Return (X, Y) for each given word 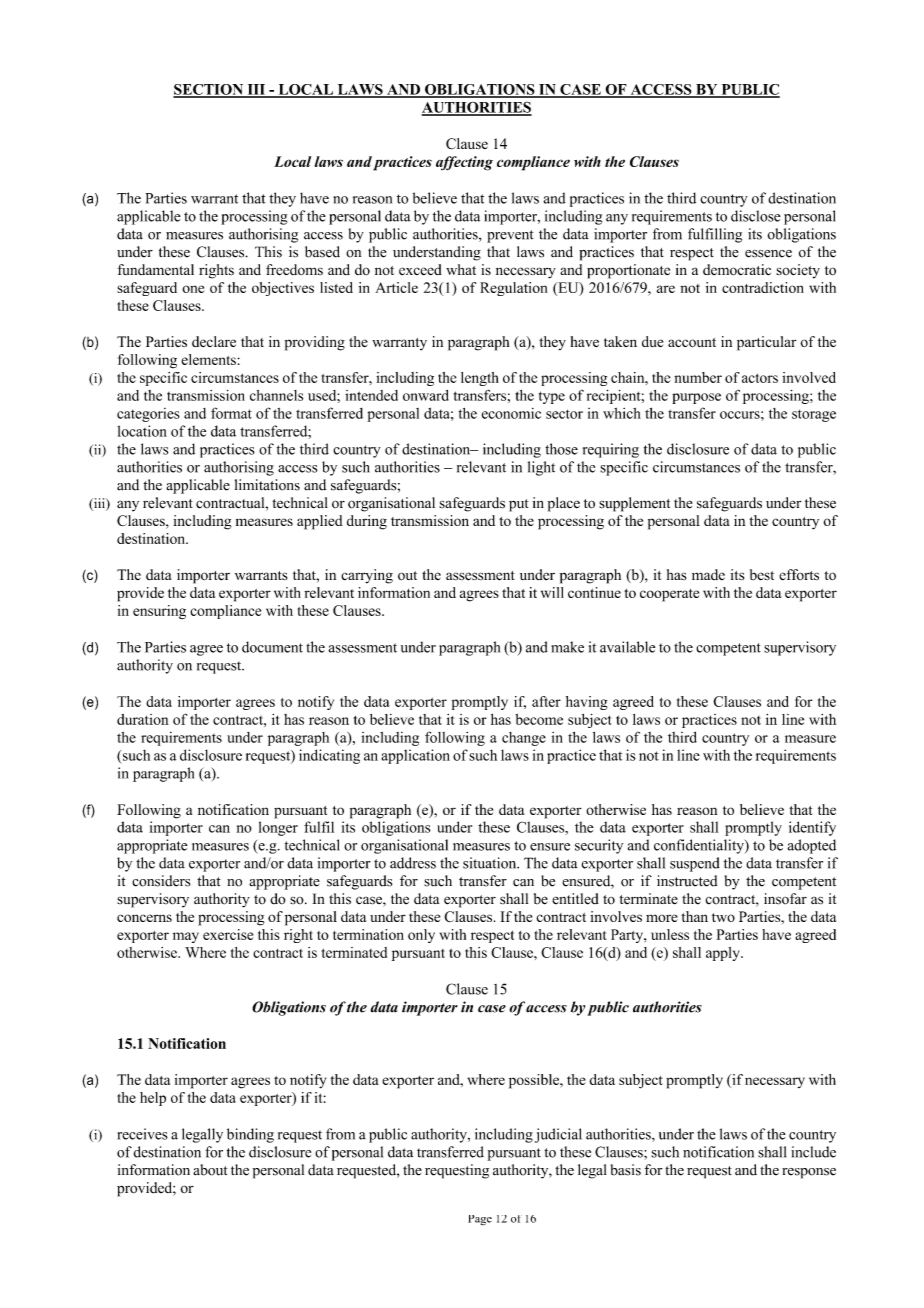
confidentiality (700, 846)
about (210, 1170)
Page (480, 1220)
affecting (464, 163)
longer (278, 828)
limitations (267, 485)
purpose (696, 398)
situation (491, 863)
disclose (756, 216)
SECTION (209, 90)
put (519, 505)
